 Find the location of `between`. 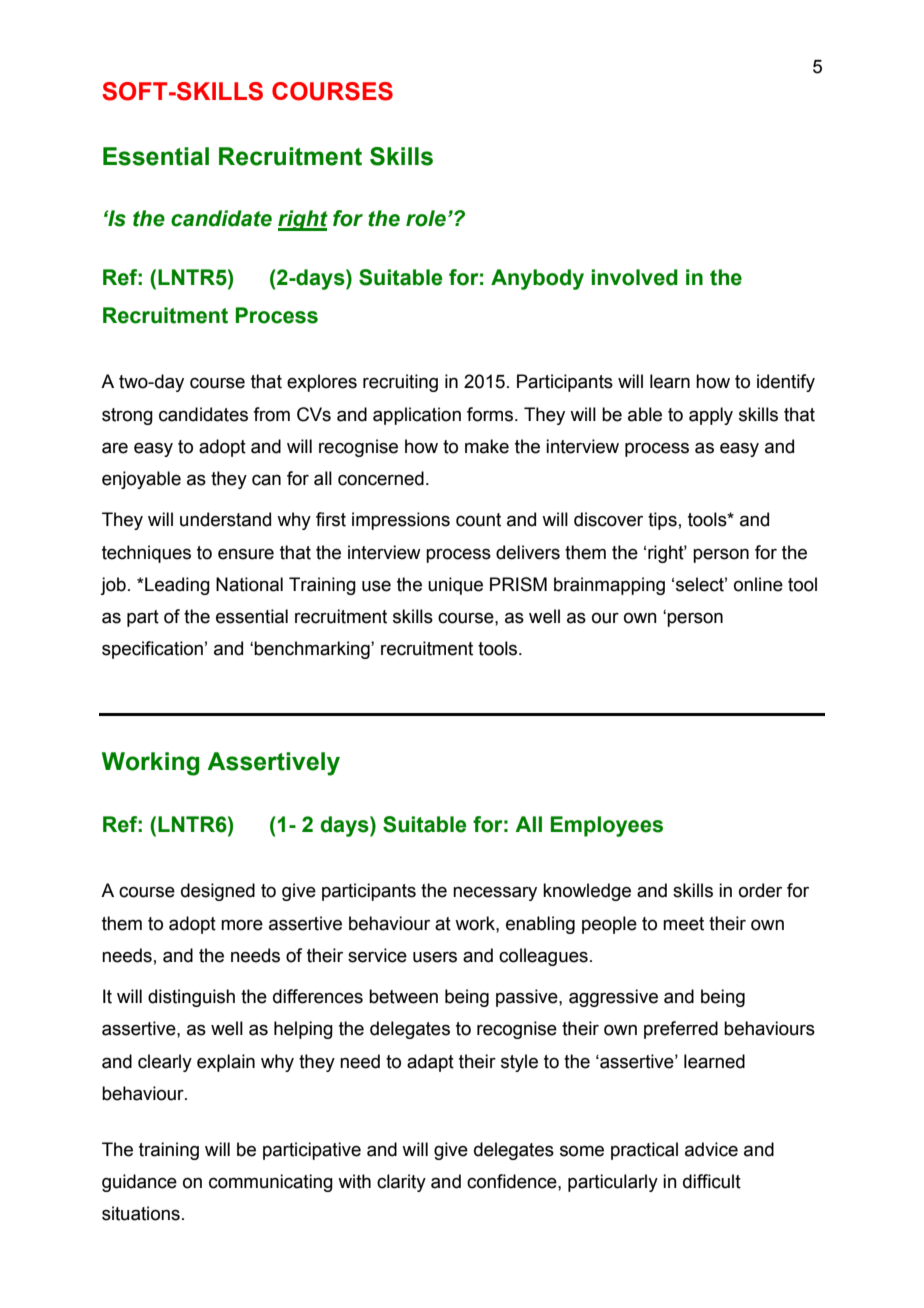

between is located at coordinates (403, 996).
